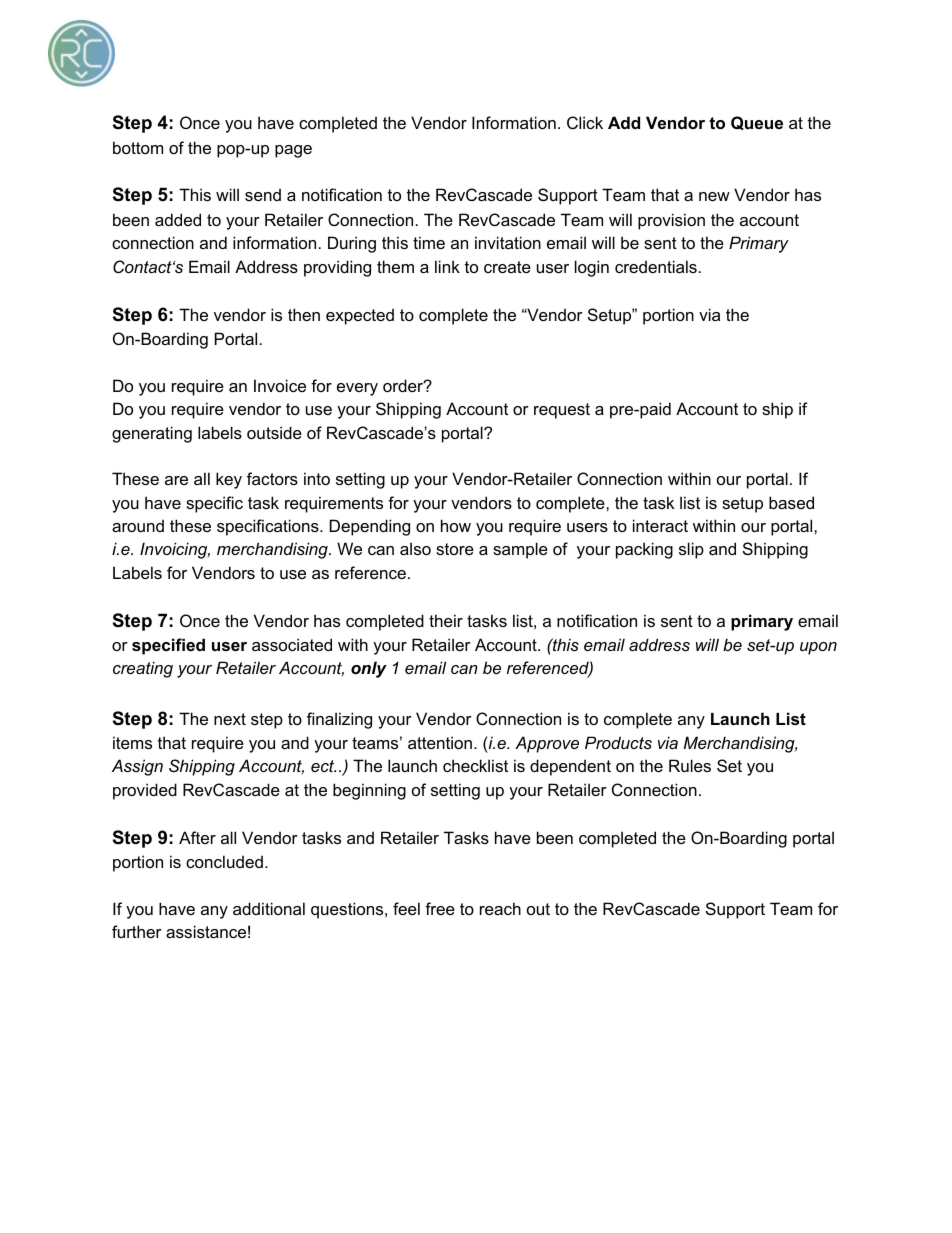 The width and height of the page is (952, 1233). I want to click on Queue, so click(757, 123).
